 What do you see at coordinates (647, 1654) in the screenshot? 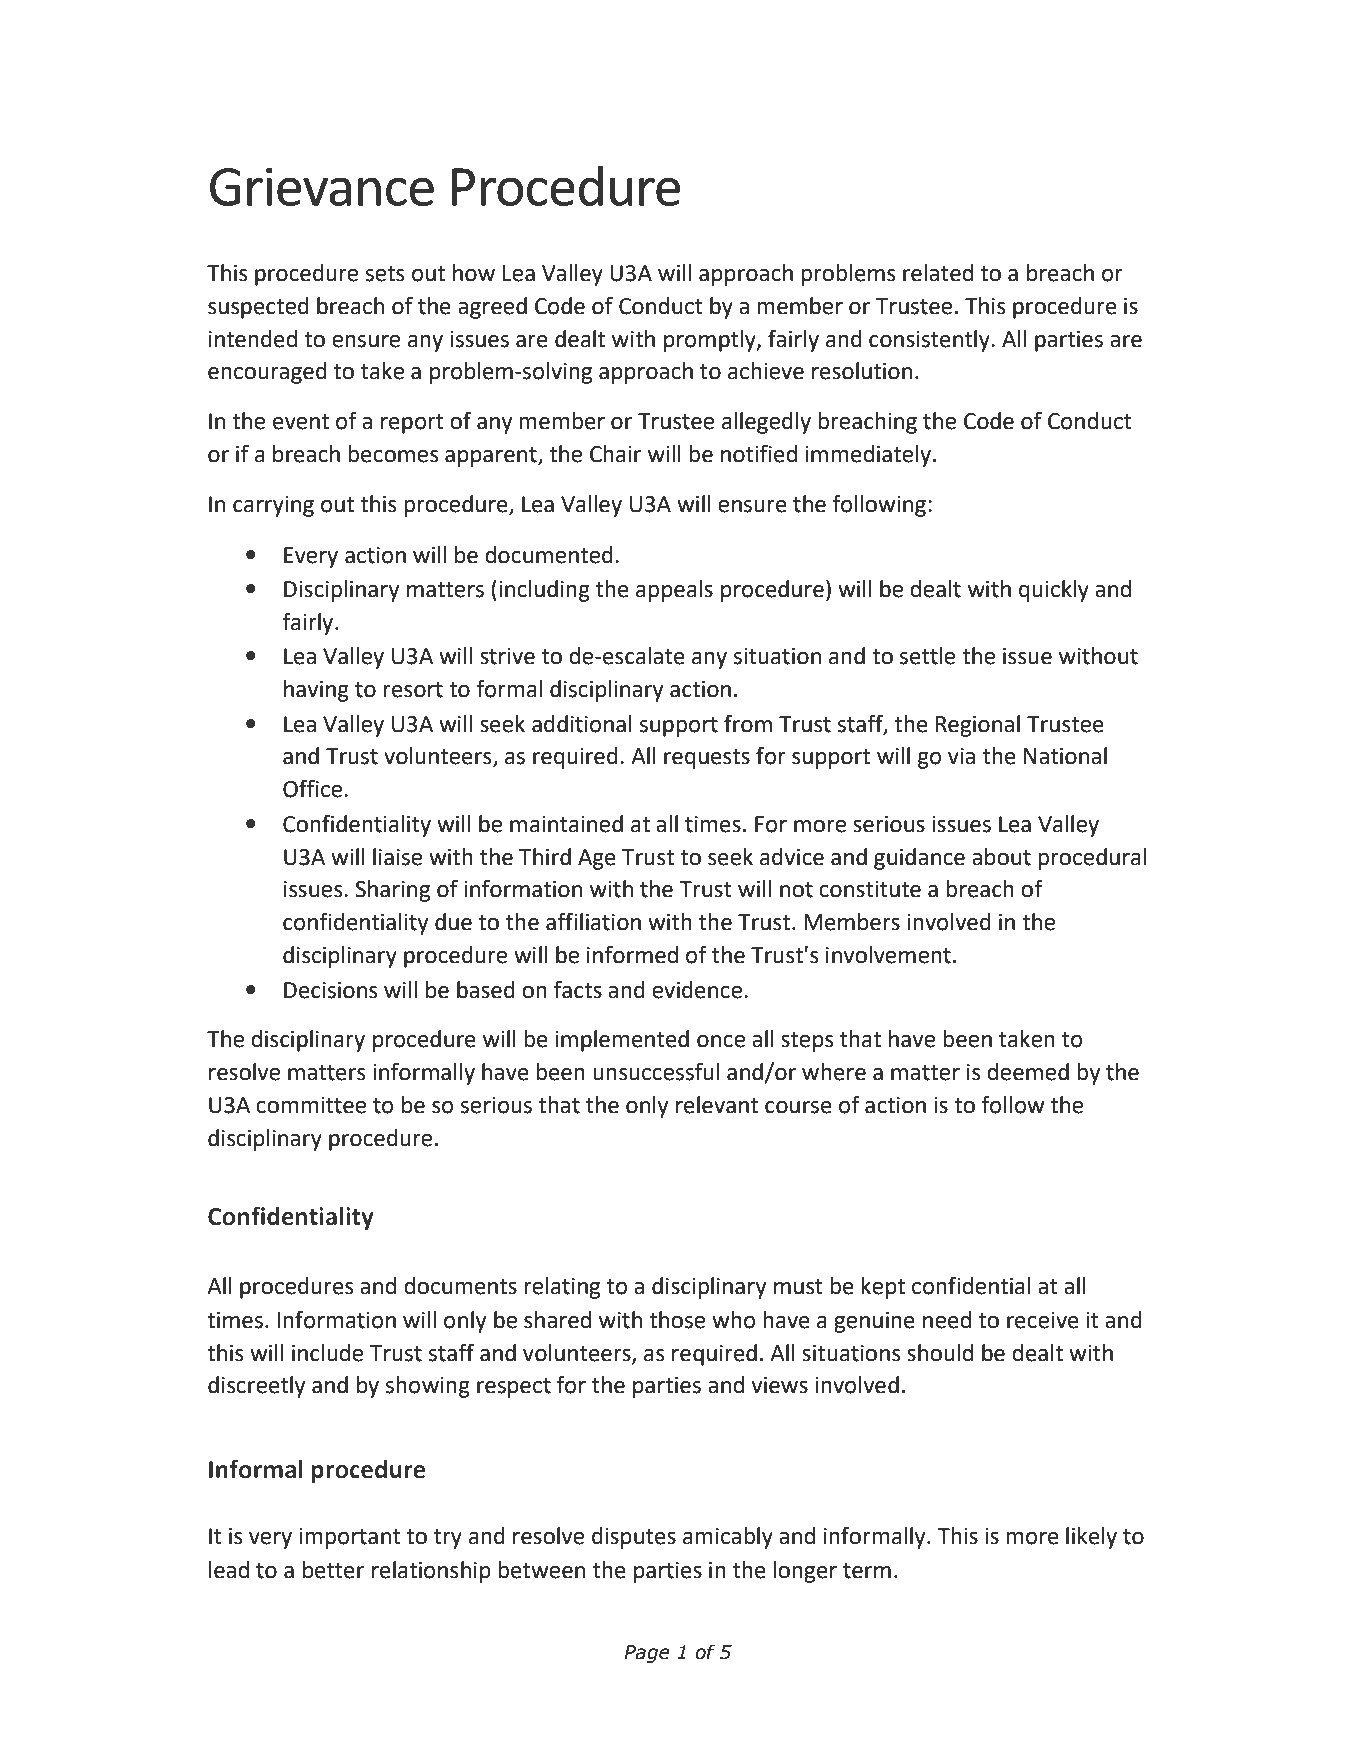
I see `Page` at bounding box center [647, 1654].
